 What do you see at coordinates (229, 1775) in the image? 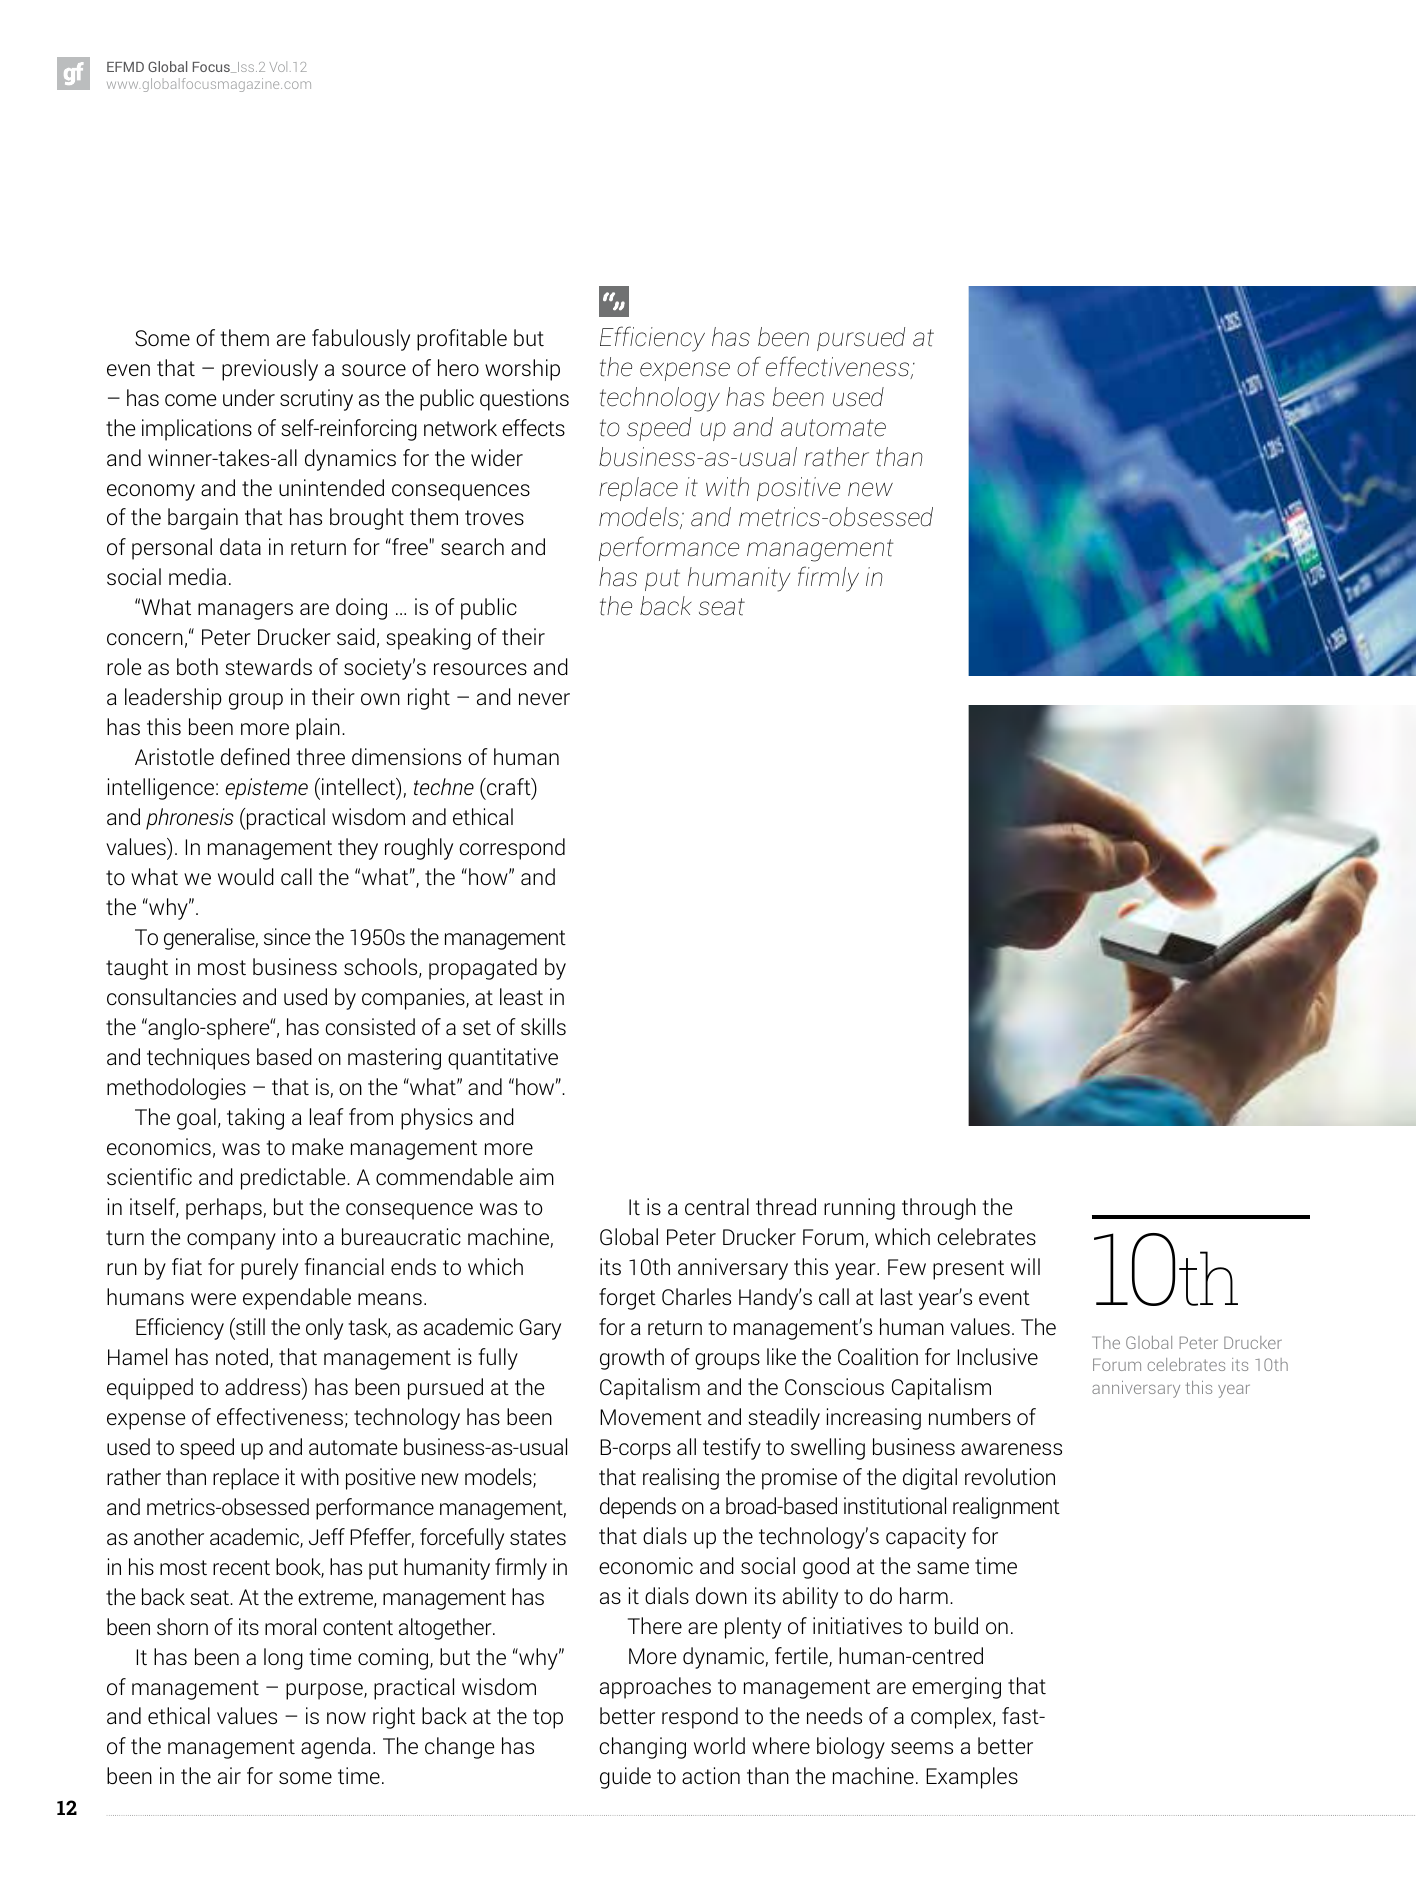
I see `air` at bounding box center [229, 1775].
